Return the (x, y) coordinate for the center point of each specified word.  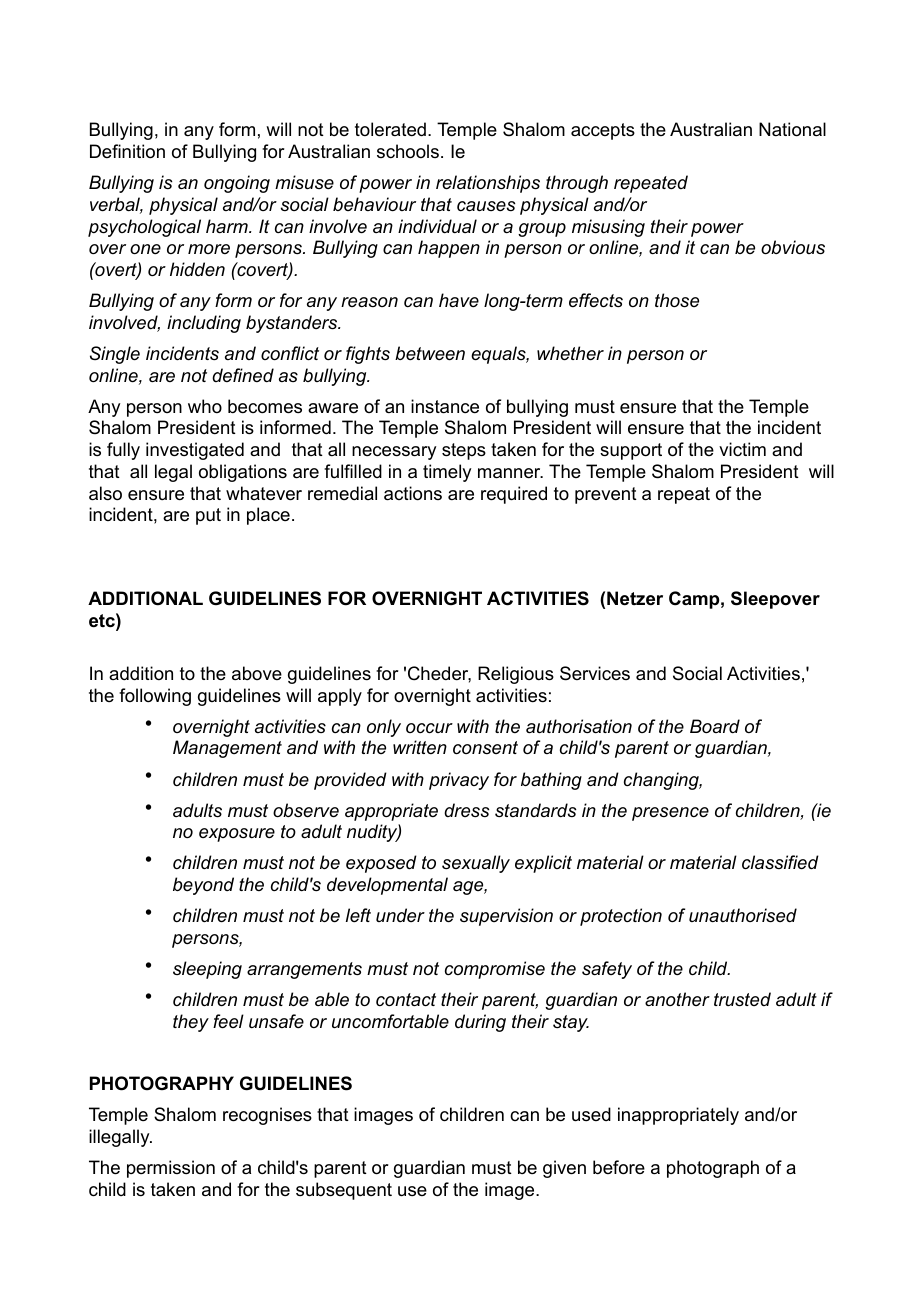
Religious (516, 675)
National (792, 129)
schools (408, 151)
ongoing (237, 184)
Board (715, 726)
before (619, 1167)
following (155, 697)
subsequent (344, 1191)
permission (171, 1169)
